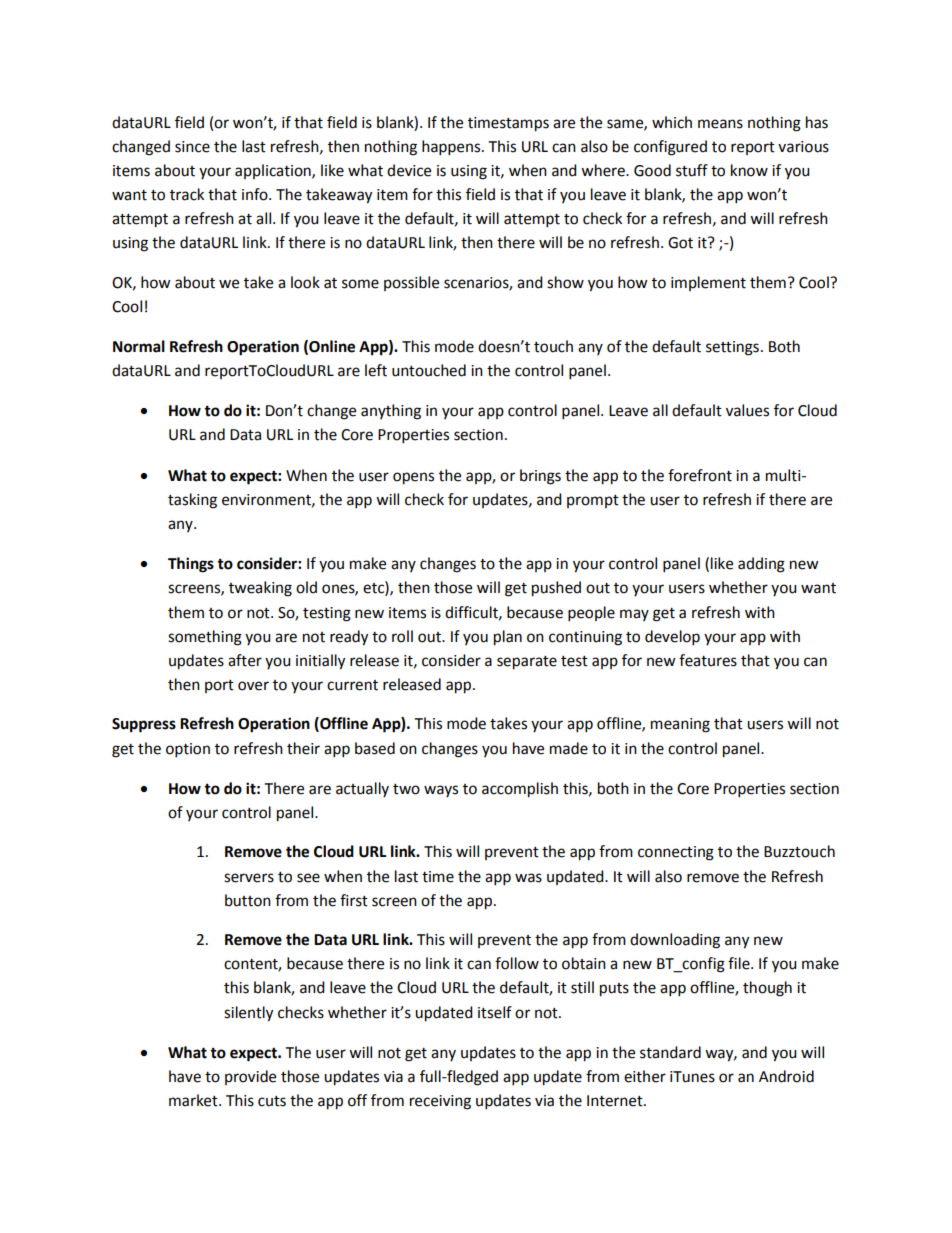 Image resolution: width=952 pixels, height=1233 pixels. What do you see at coordinates (749, 170) in the screenshot?
I see `know` at bounding box center [749, 170].
